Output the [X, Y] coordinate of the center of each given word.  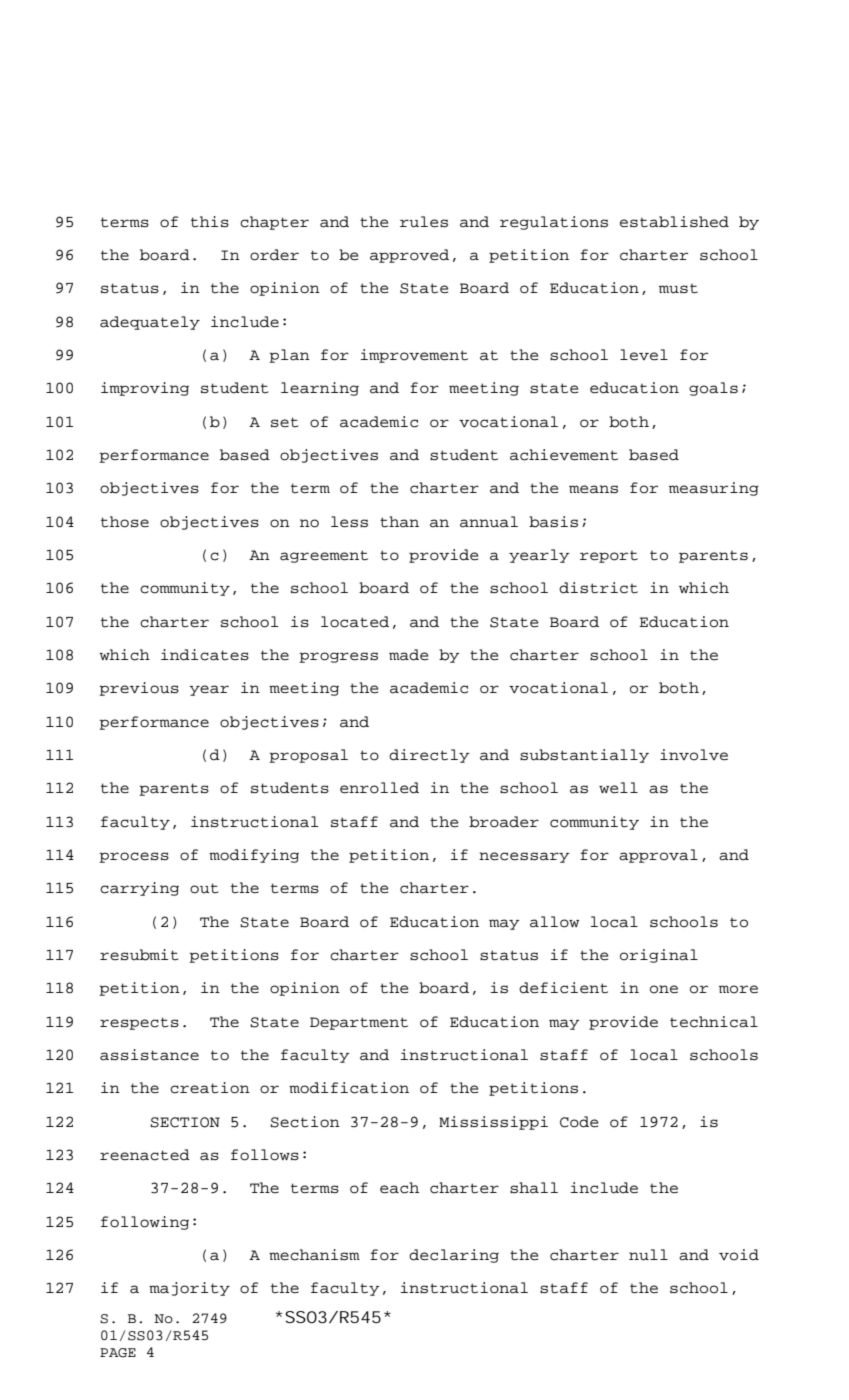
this [210, 222]
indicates [205, 655]
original [659, 956]
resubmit [139, 955]
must [678, 288]
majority [189, 1289]
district [598, 588]
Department [359, 1023]
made [408, 655]
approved [409, 256]
